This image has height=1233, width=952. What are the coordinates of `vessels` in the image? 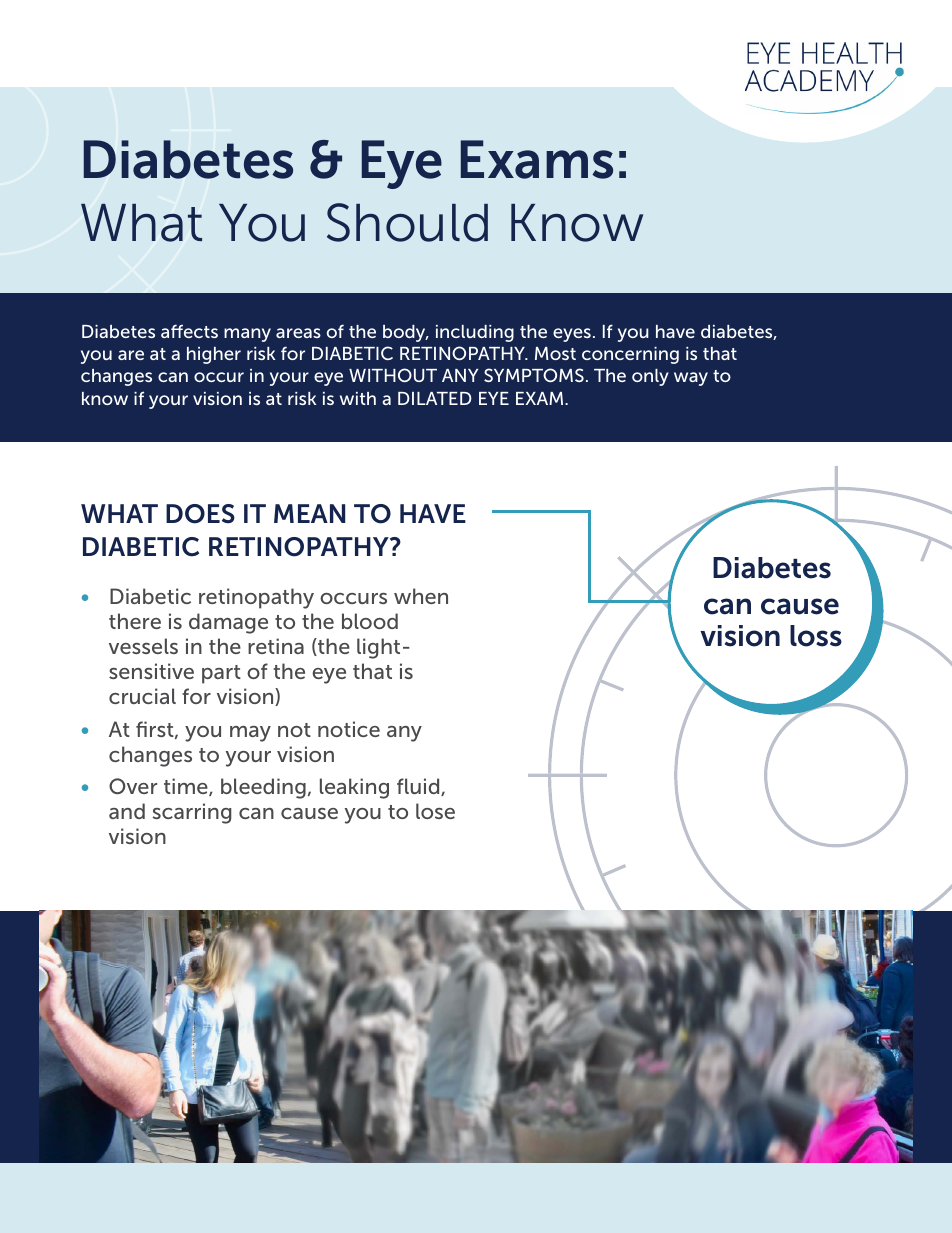 It's located at (143, 646).
